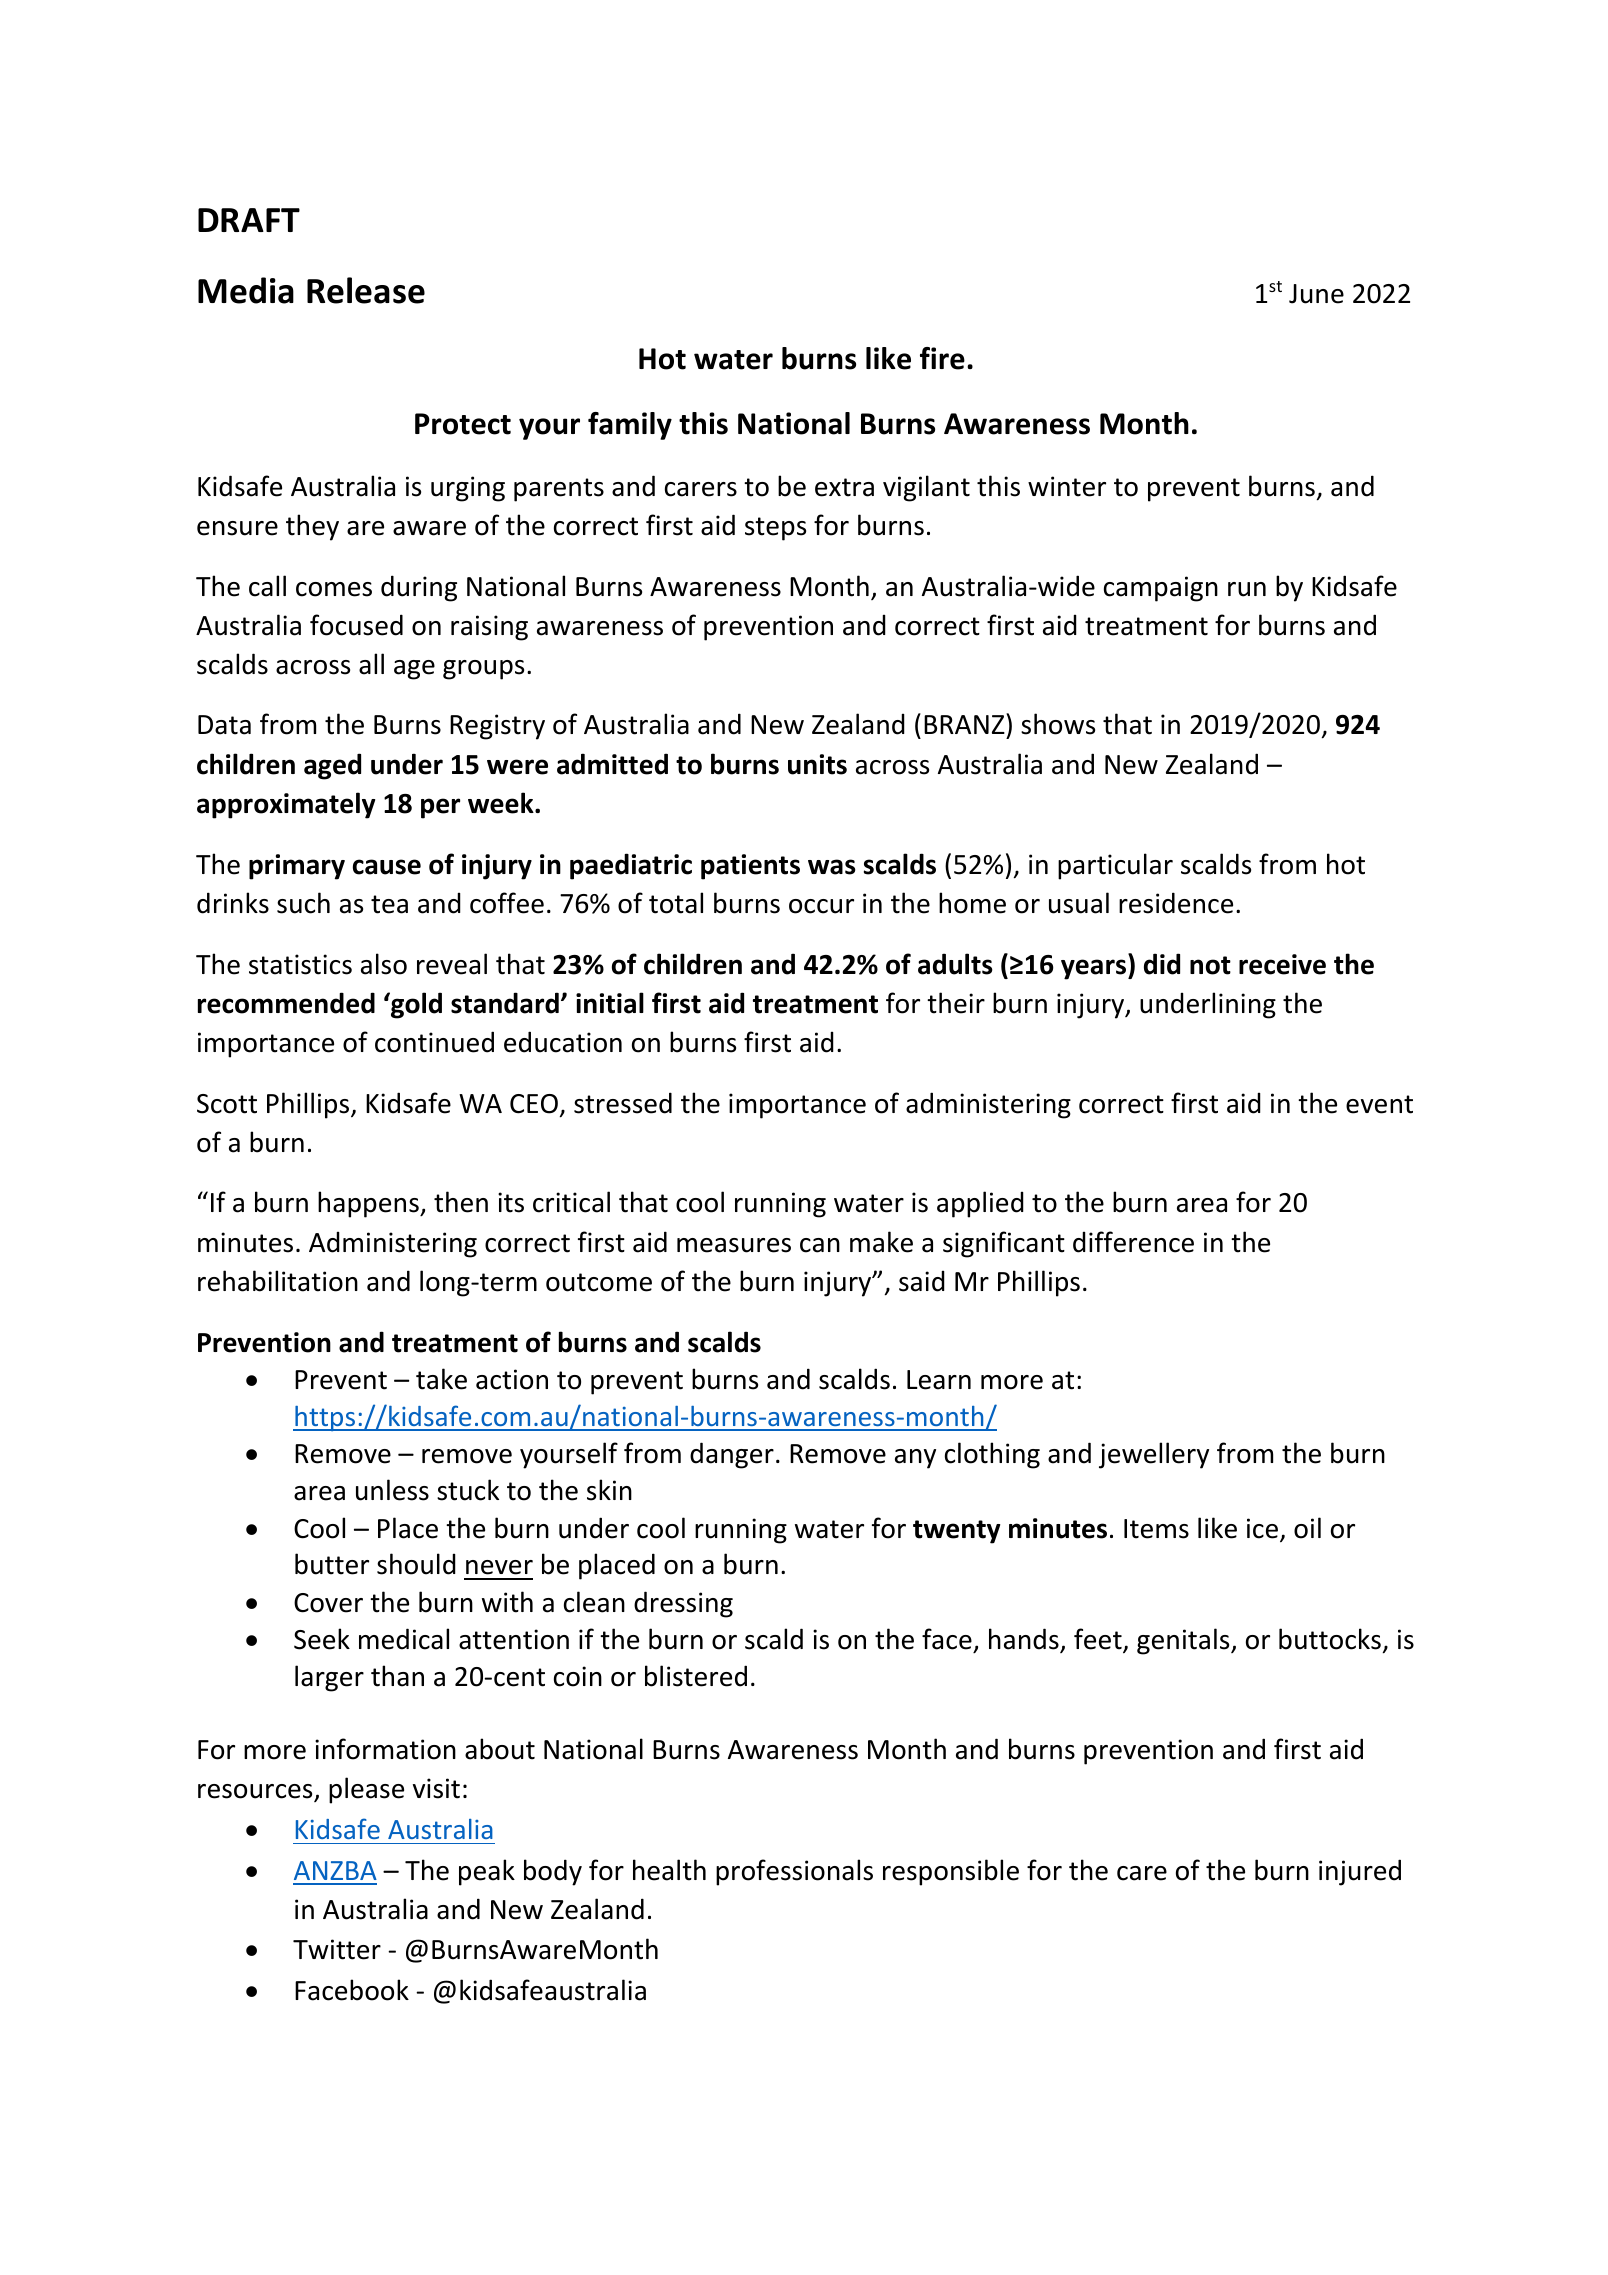 This screenshot has height=2275, width=1608. Describe the element at coordinates (1161, 589) in the screenshot. I see `campaign` at that location.
